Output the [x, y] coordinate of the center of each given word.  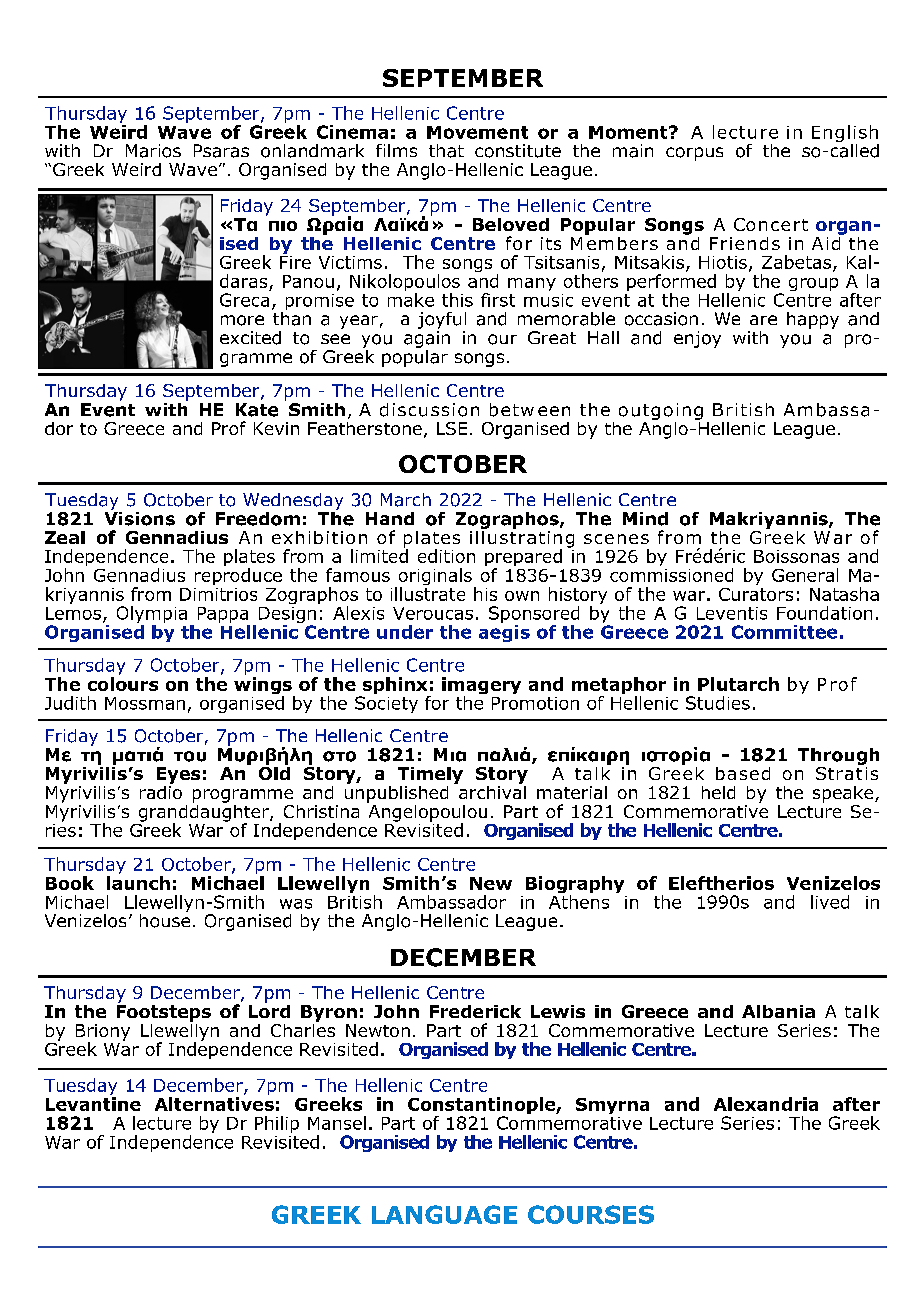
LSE [452, 428]
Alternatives [214, 1104]
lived [830, 902]
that [446, 151]
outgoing [661, 411]
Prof [229, 428]
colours [123, 684]
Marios [153, 151]
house [165, 919]
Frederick [475, 1011]
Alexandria [766, 1104]
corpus [694, 154]
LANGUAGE [444, 1214]
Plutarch [738, 684]
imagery [481, 687]
